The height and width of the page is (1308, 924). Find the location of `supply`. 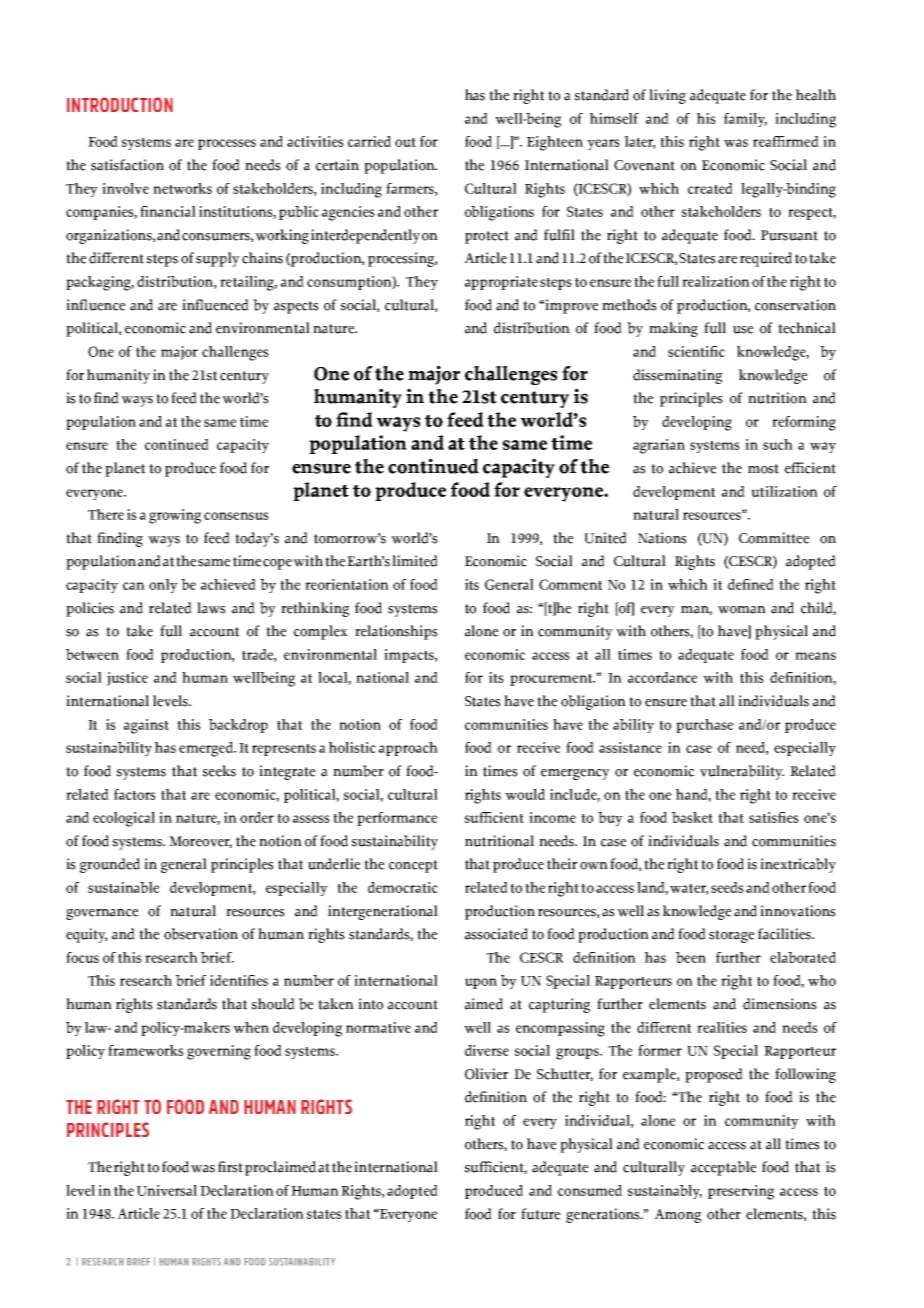

supply is located at coordinates (218, 259).
